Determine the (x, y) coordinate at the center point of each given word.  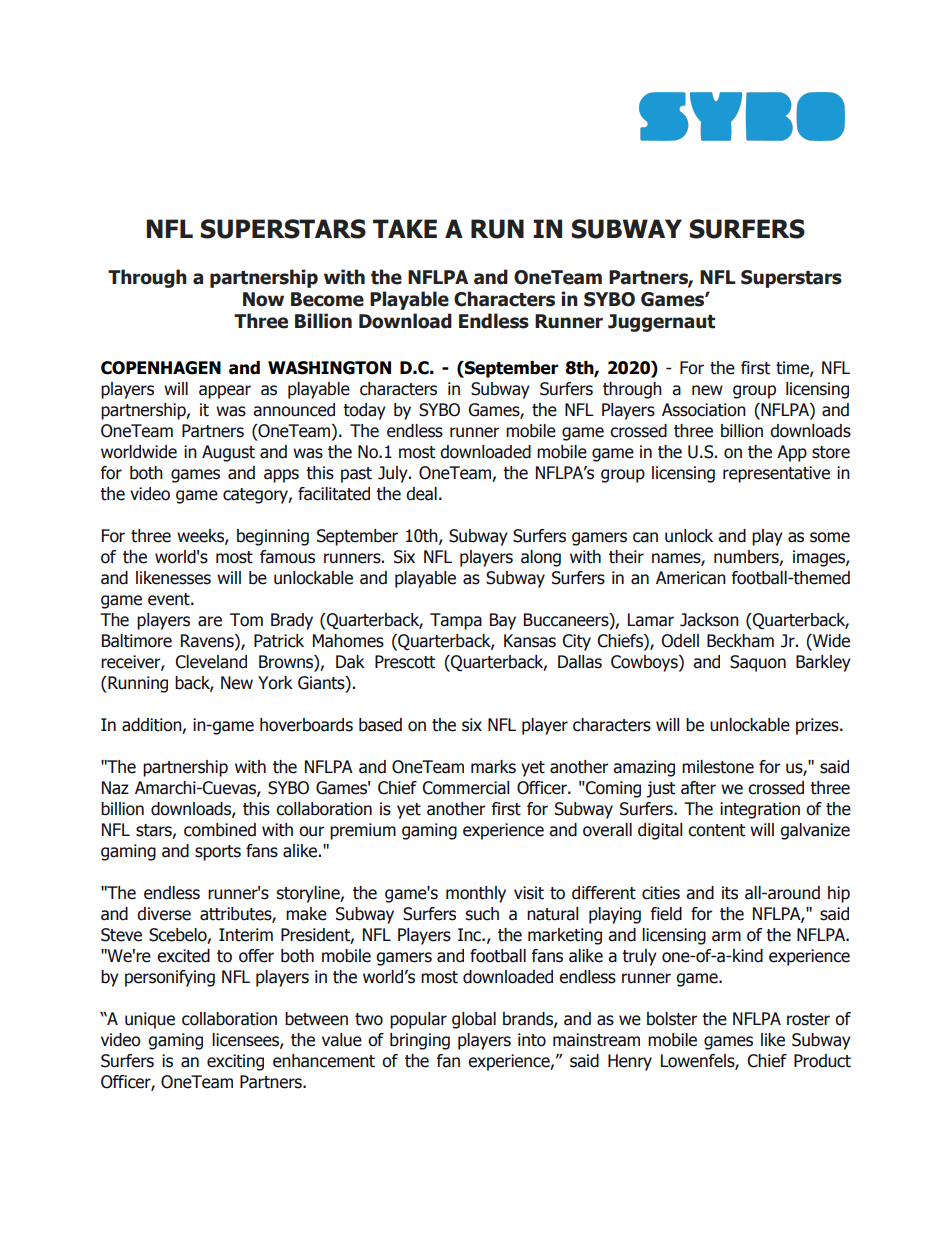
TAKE (405, 228)
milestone (718, 767)
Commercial (465, 788)
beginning (273, 537)
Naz (115, 788)
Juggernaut (661, 323)
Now (263, 299)
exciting (235, 1062)
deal (421, 494)
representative (776, 474)
